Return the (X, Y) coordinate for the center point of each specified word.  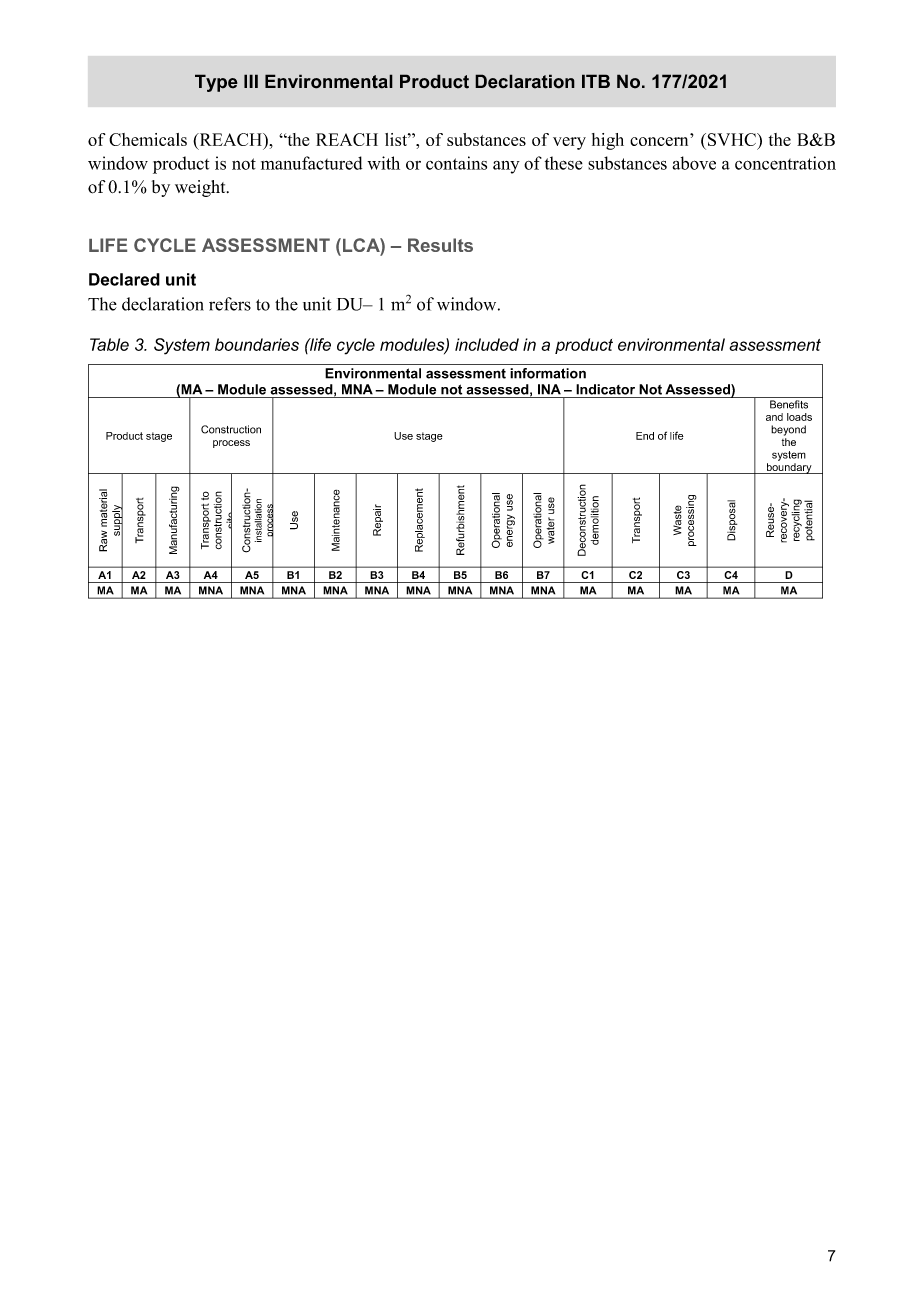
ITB (596, 81)
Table (109, 344)
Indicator (605, 389)
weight (201, 188)
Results (440, 245)
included (487, 344)
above (694, 163)
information (548, 373)
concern (659, 141)
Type (216, 83)
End (645, 436)
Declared (124, 279)
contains (456, 163)
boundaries (257, 344)
